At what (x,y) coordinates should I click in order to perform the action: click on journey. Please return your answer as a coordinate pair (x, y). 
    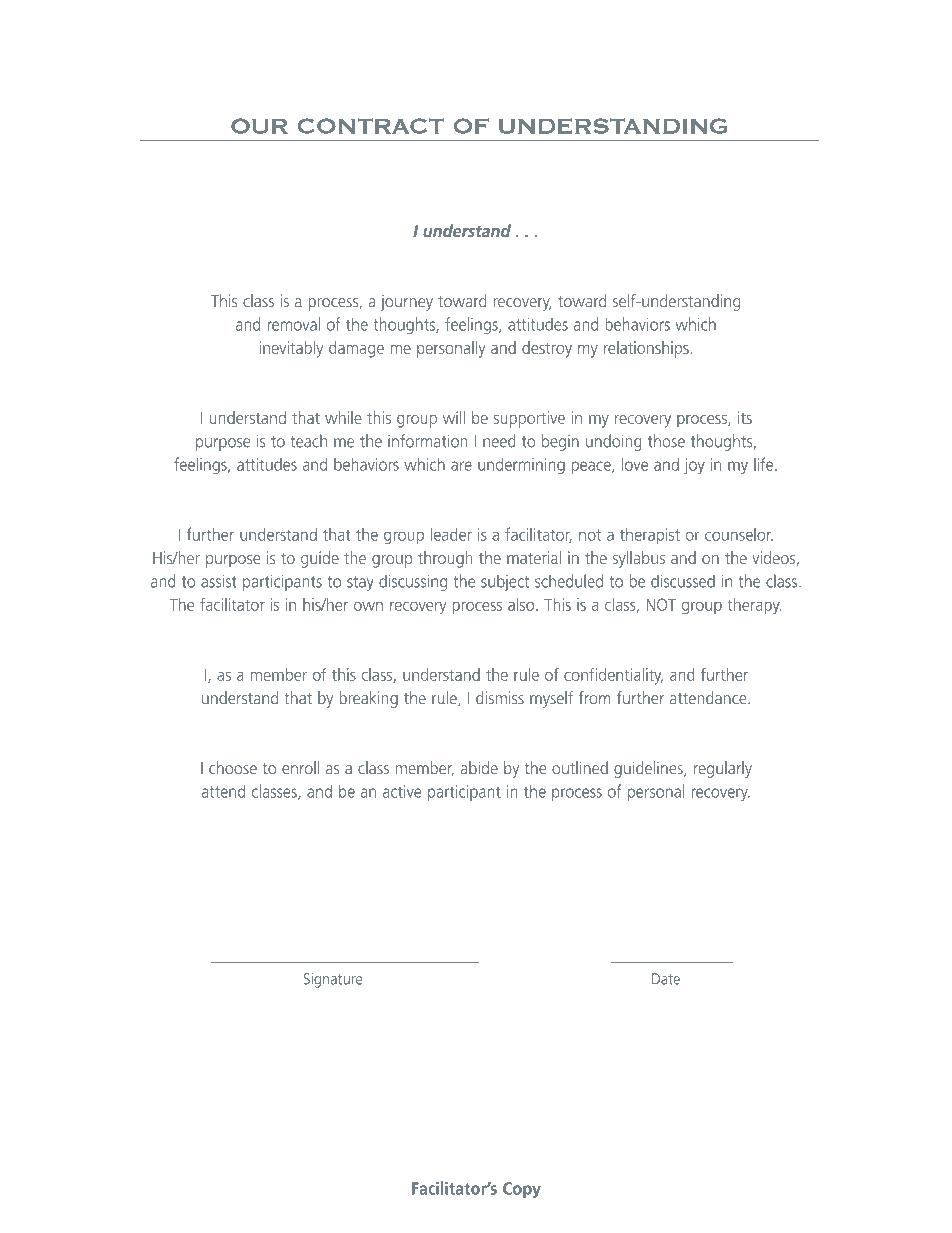
    Looking at the image, I should click on (407, 303).
